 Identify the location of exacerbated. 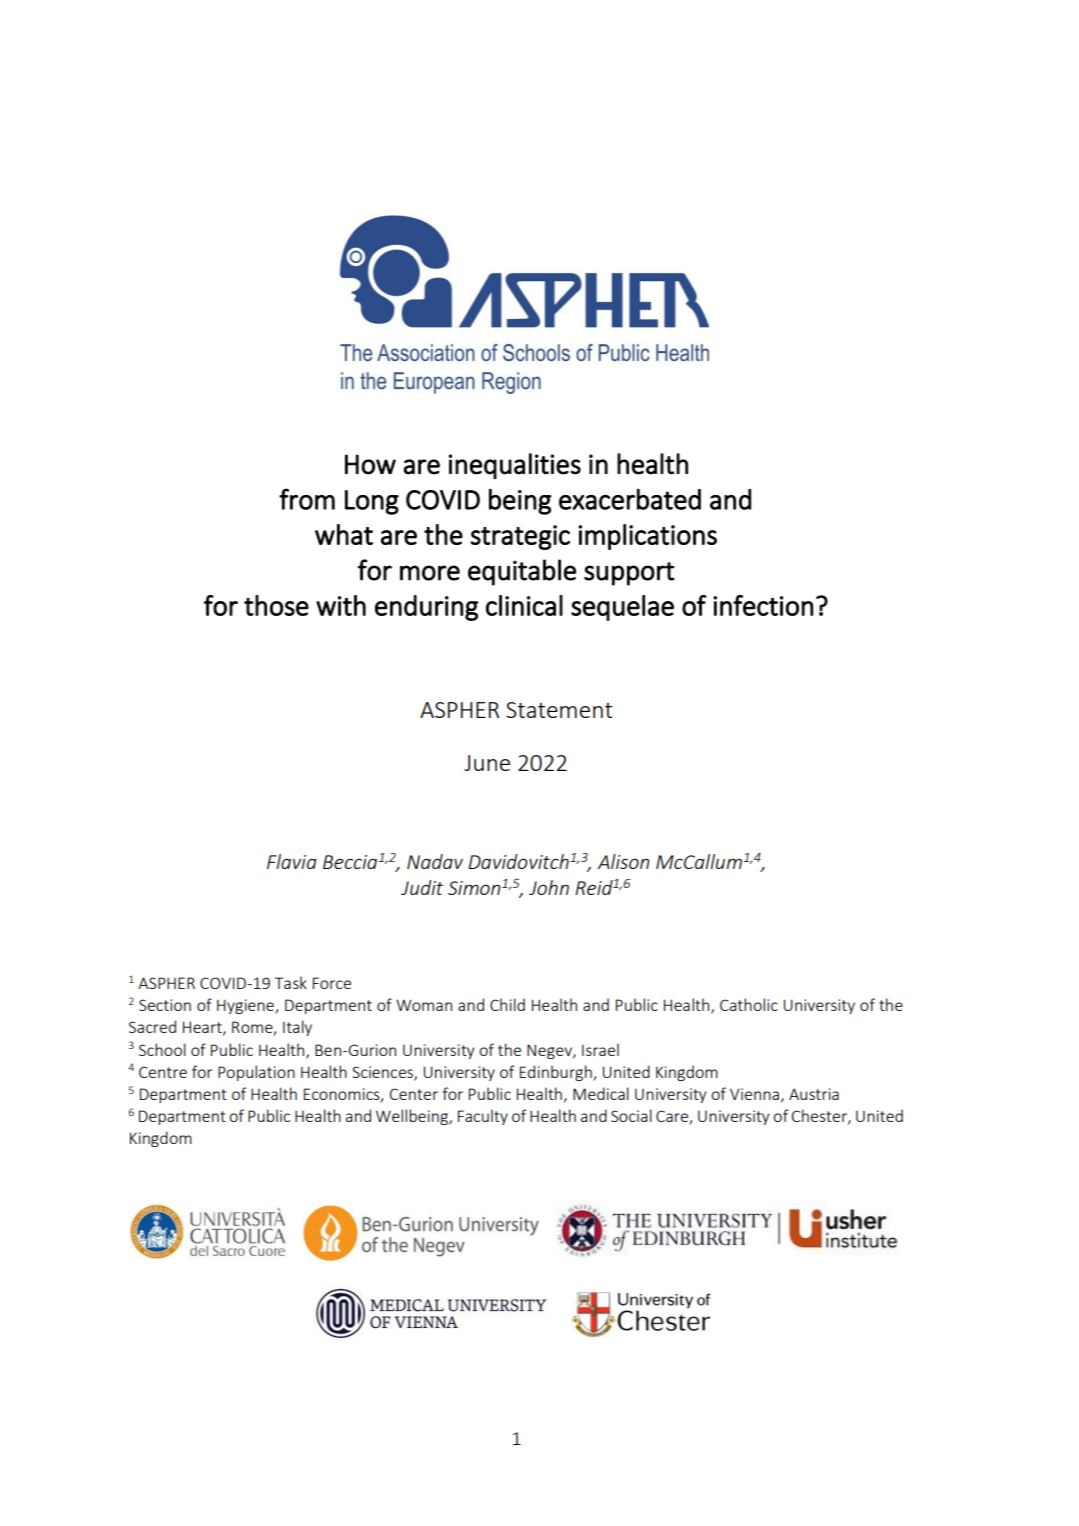
(630, 499).
